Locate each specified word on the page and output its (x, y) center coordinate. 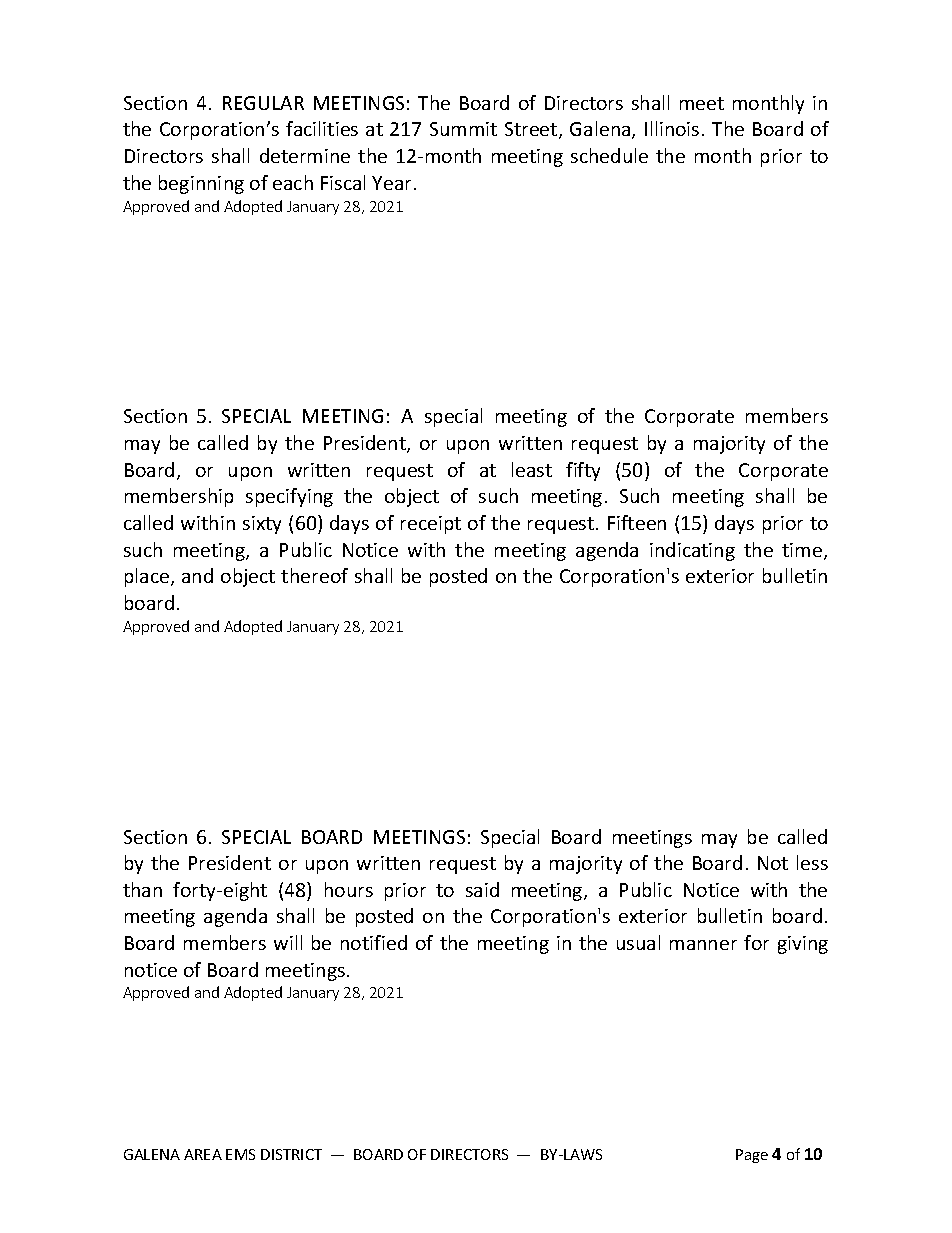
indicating (692, 551)
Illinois (672, 128)
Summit (463, 129)
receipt (431, 525)
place (147, 577)
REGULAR (263, 103)
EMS (240, 1154)
